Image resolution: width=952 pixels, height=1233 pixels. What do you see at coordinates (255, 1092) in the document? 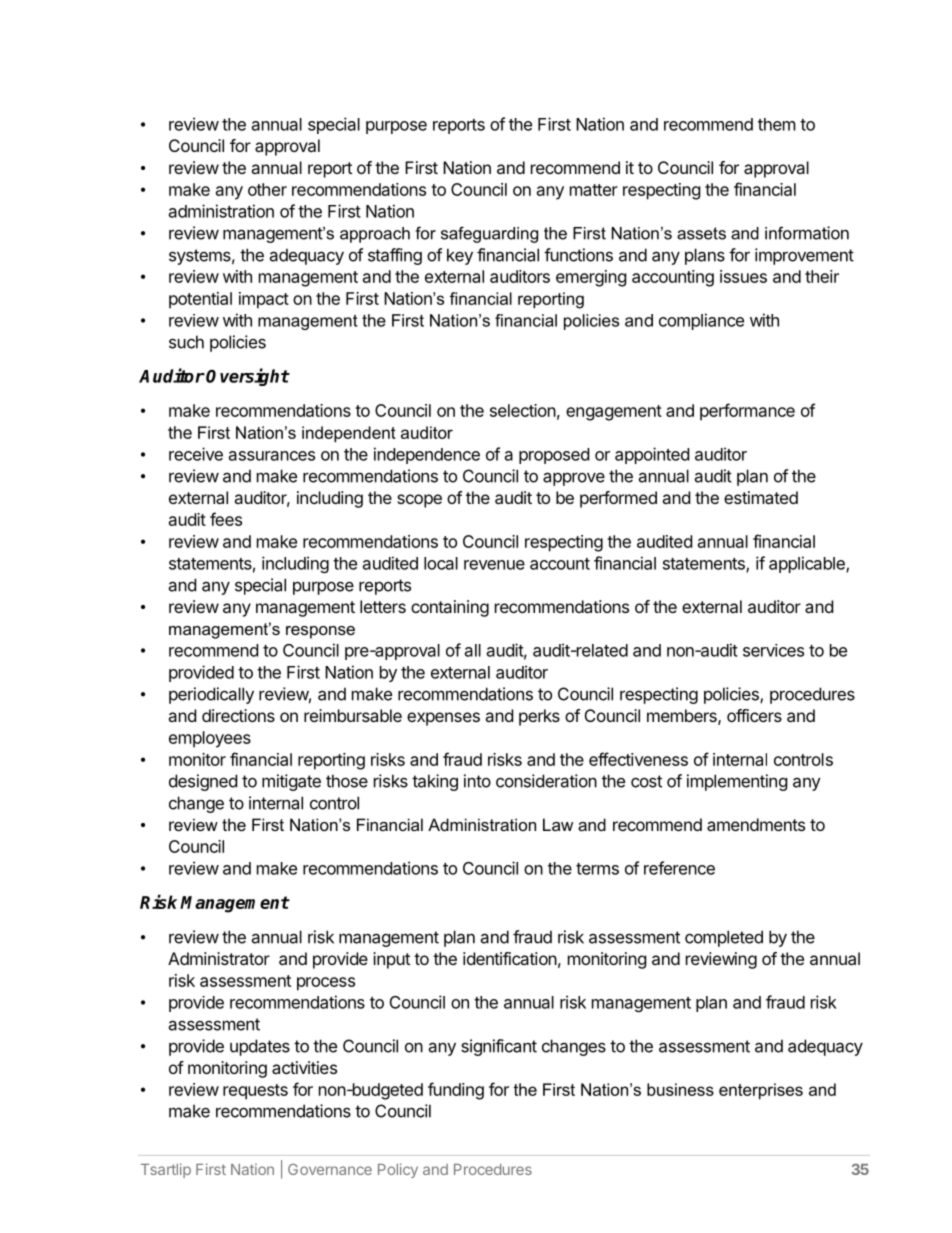
I see `requests` at bounding box center [255, 1092].
